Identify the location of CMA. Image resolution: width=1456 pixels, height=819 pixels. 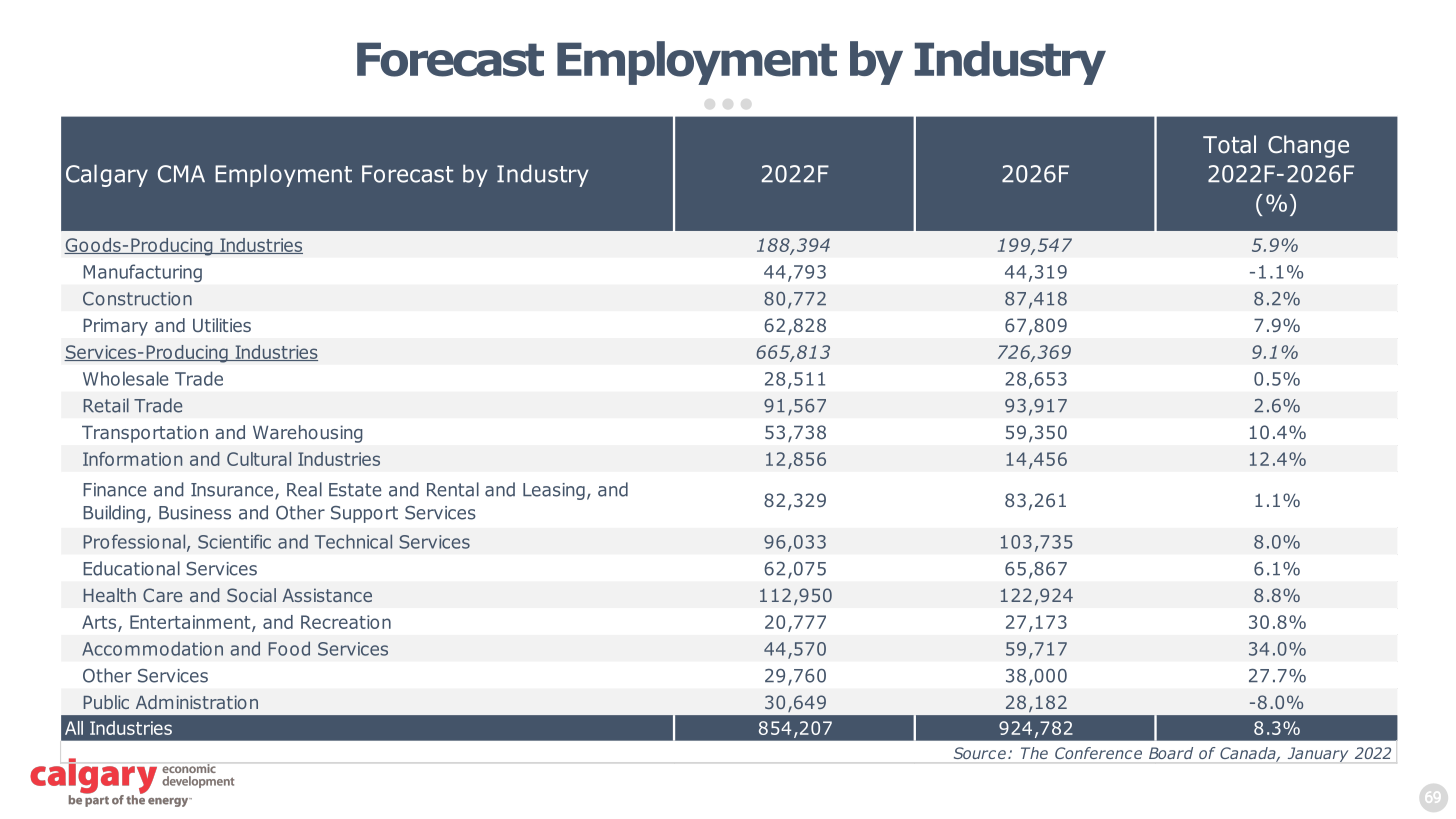
(181, 174).
